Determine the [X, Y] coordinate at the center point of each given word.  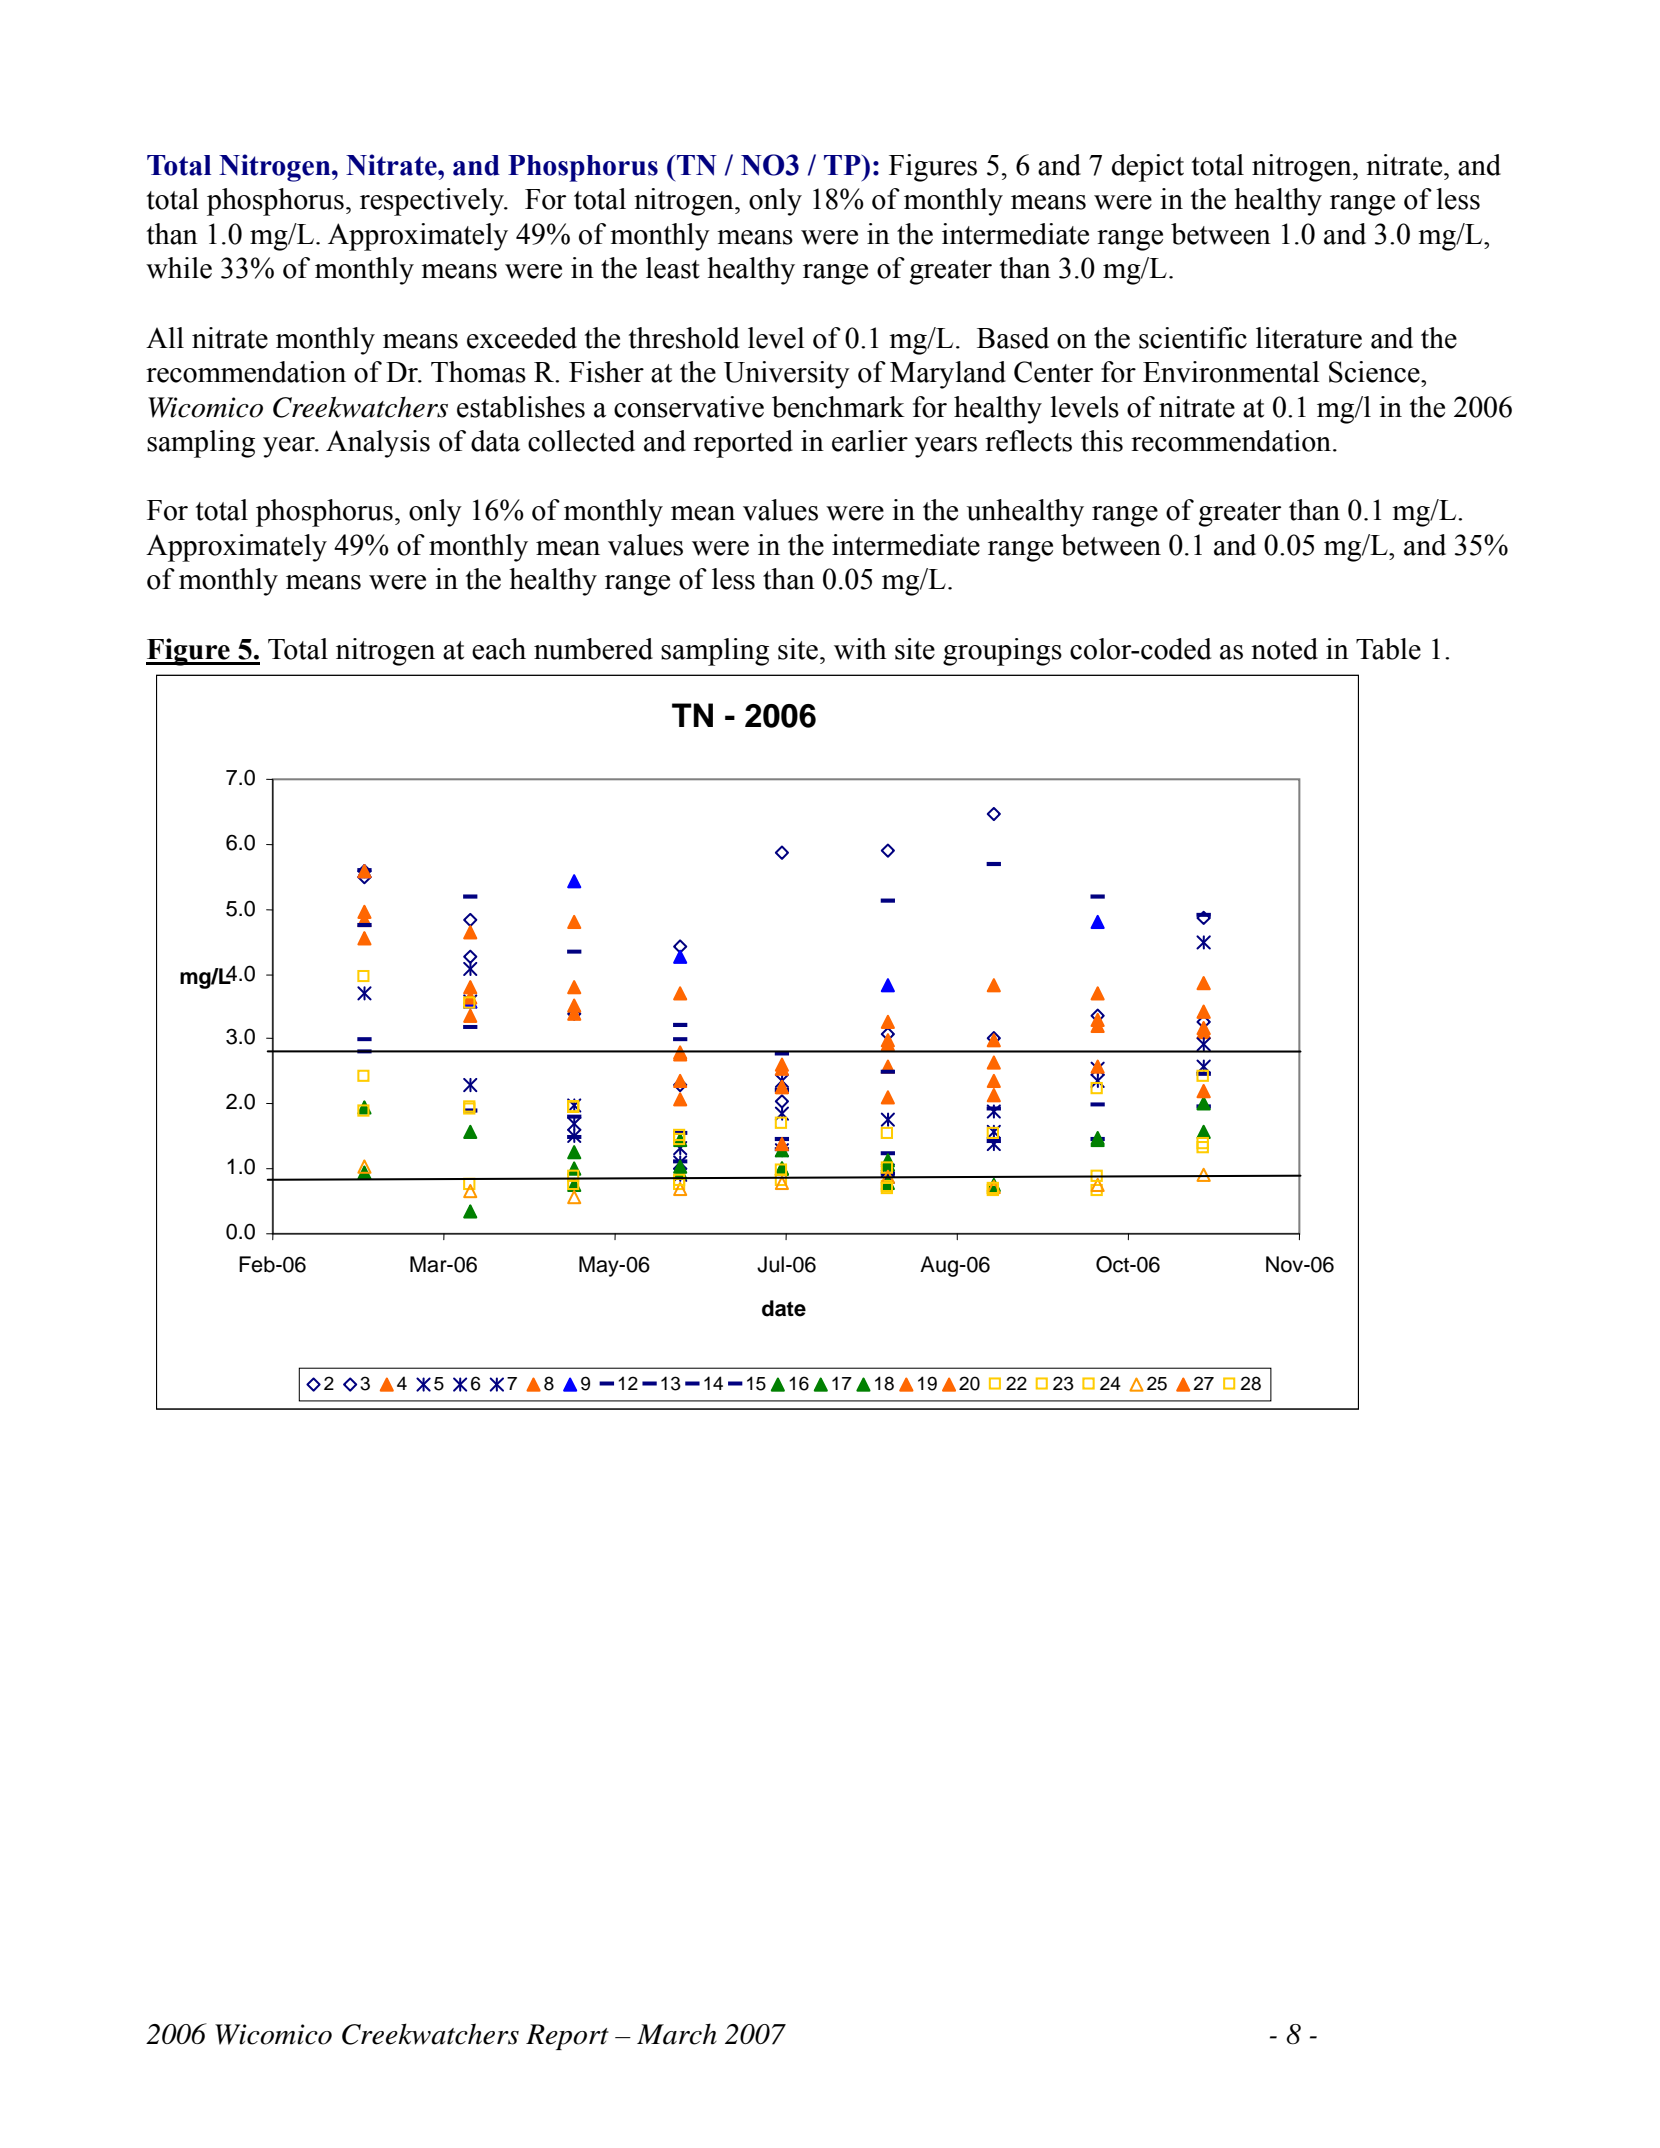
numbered [593, 649]
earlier [870, 441]
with [860, 649]
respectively [433, 202]
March [677, 2034]
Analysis [378, 444]
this [1102, 441]
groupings [1002, 652]
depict [1148, 168]
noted [1284, 649]
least [673, 268]
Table [1388, 649]
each [499, 649]
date [784, 1308]
